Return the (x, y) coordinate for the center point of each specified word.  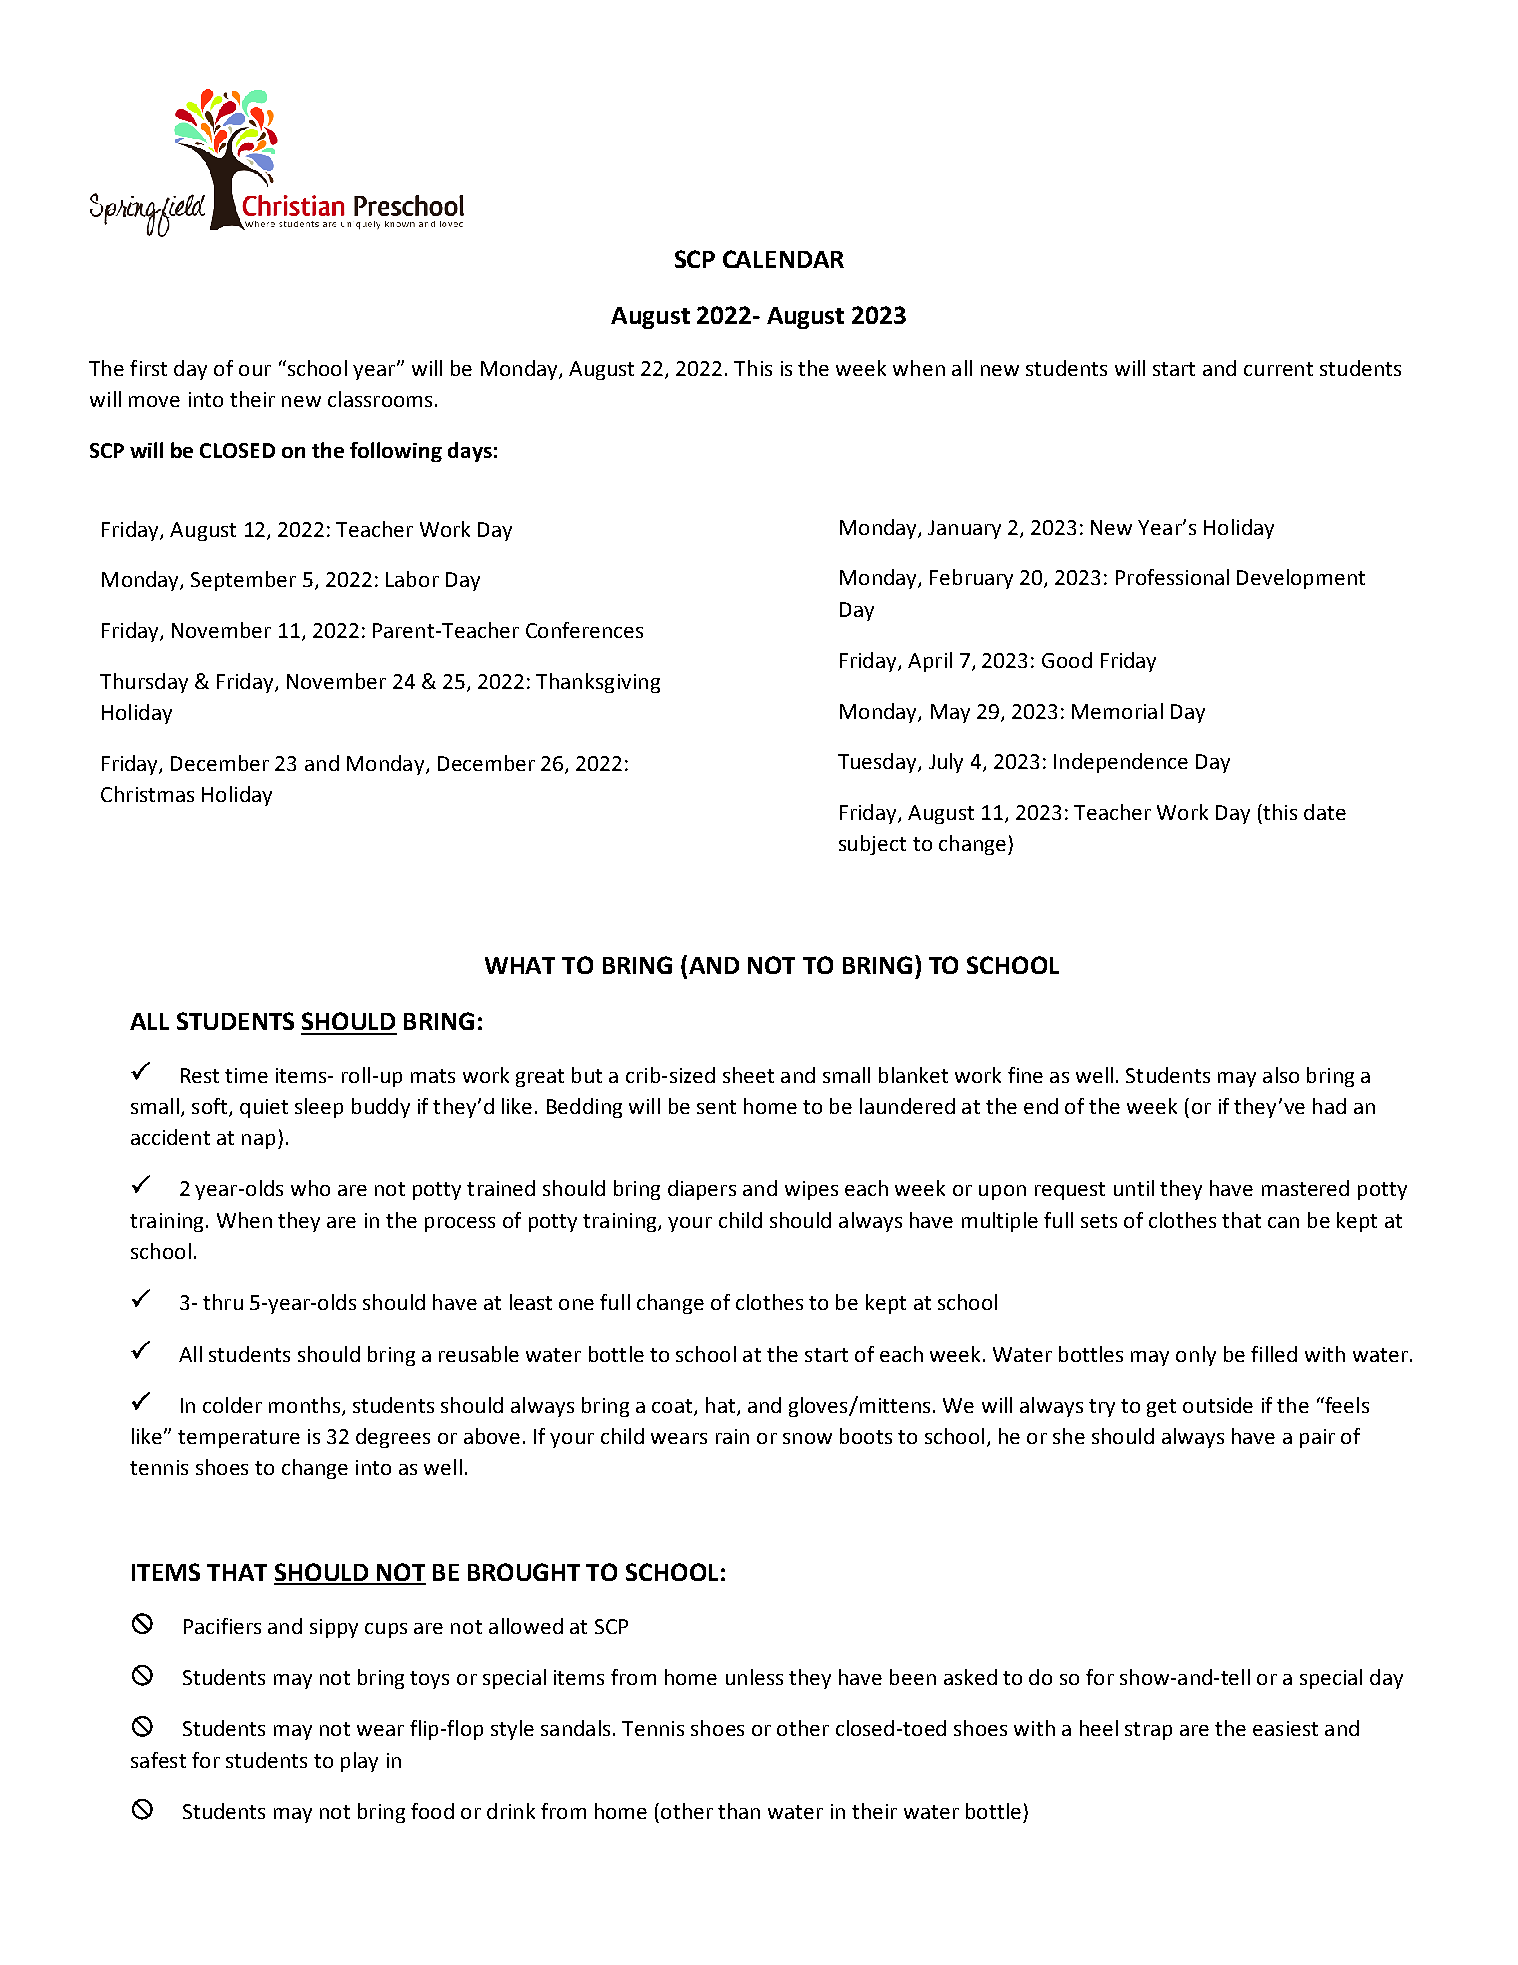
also (1281, 1075)
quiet (264, 1108)
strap (1148, 1731)
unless (754, 1677)
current (1278, 369)
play (359, 1762)
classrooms (380, 399)
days (470, 452)
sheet (748, 1075)
